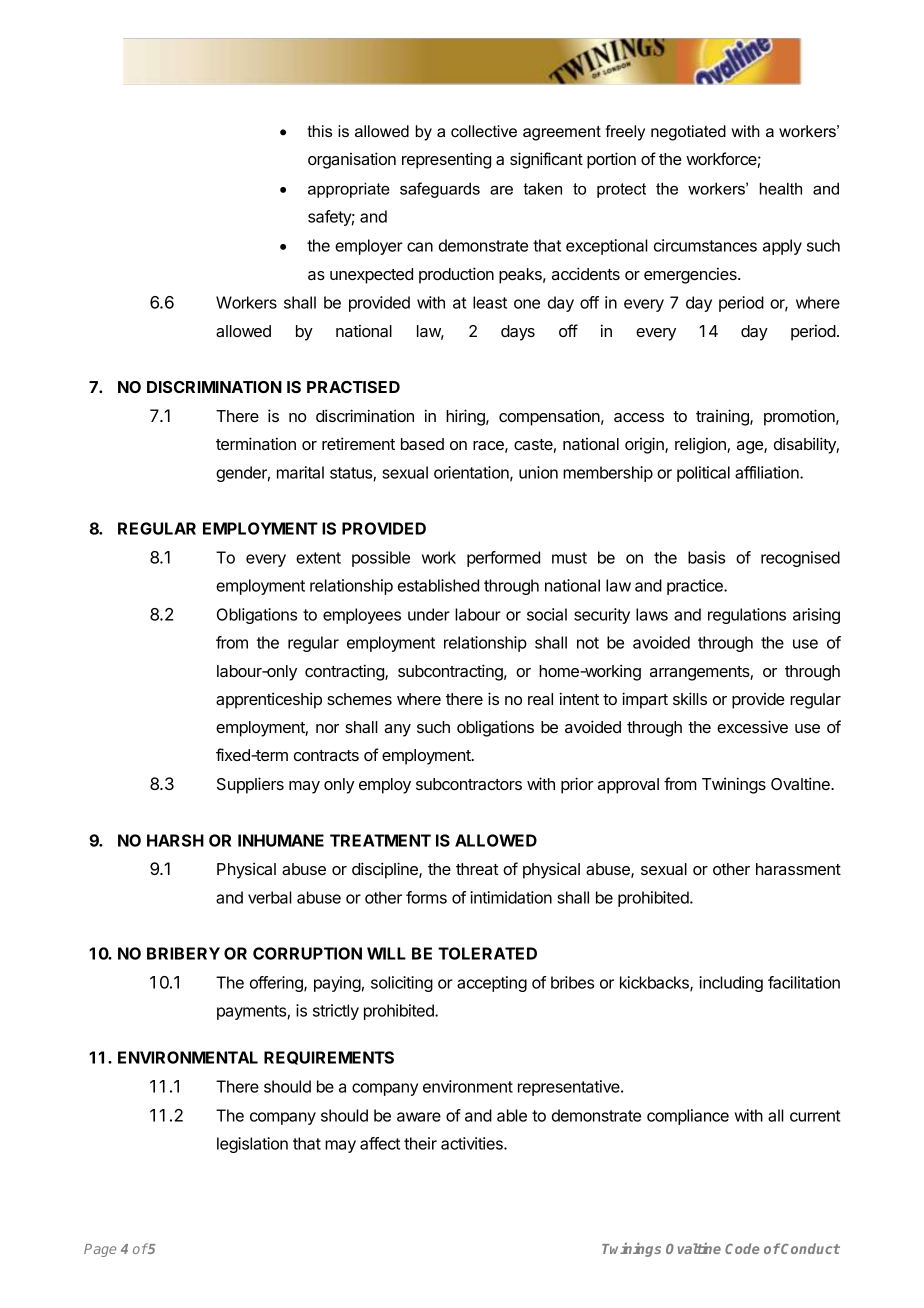  I want to click on including, so click(731, 984).
